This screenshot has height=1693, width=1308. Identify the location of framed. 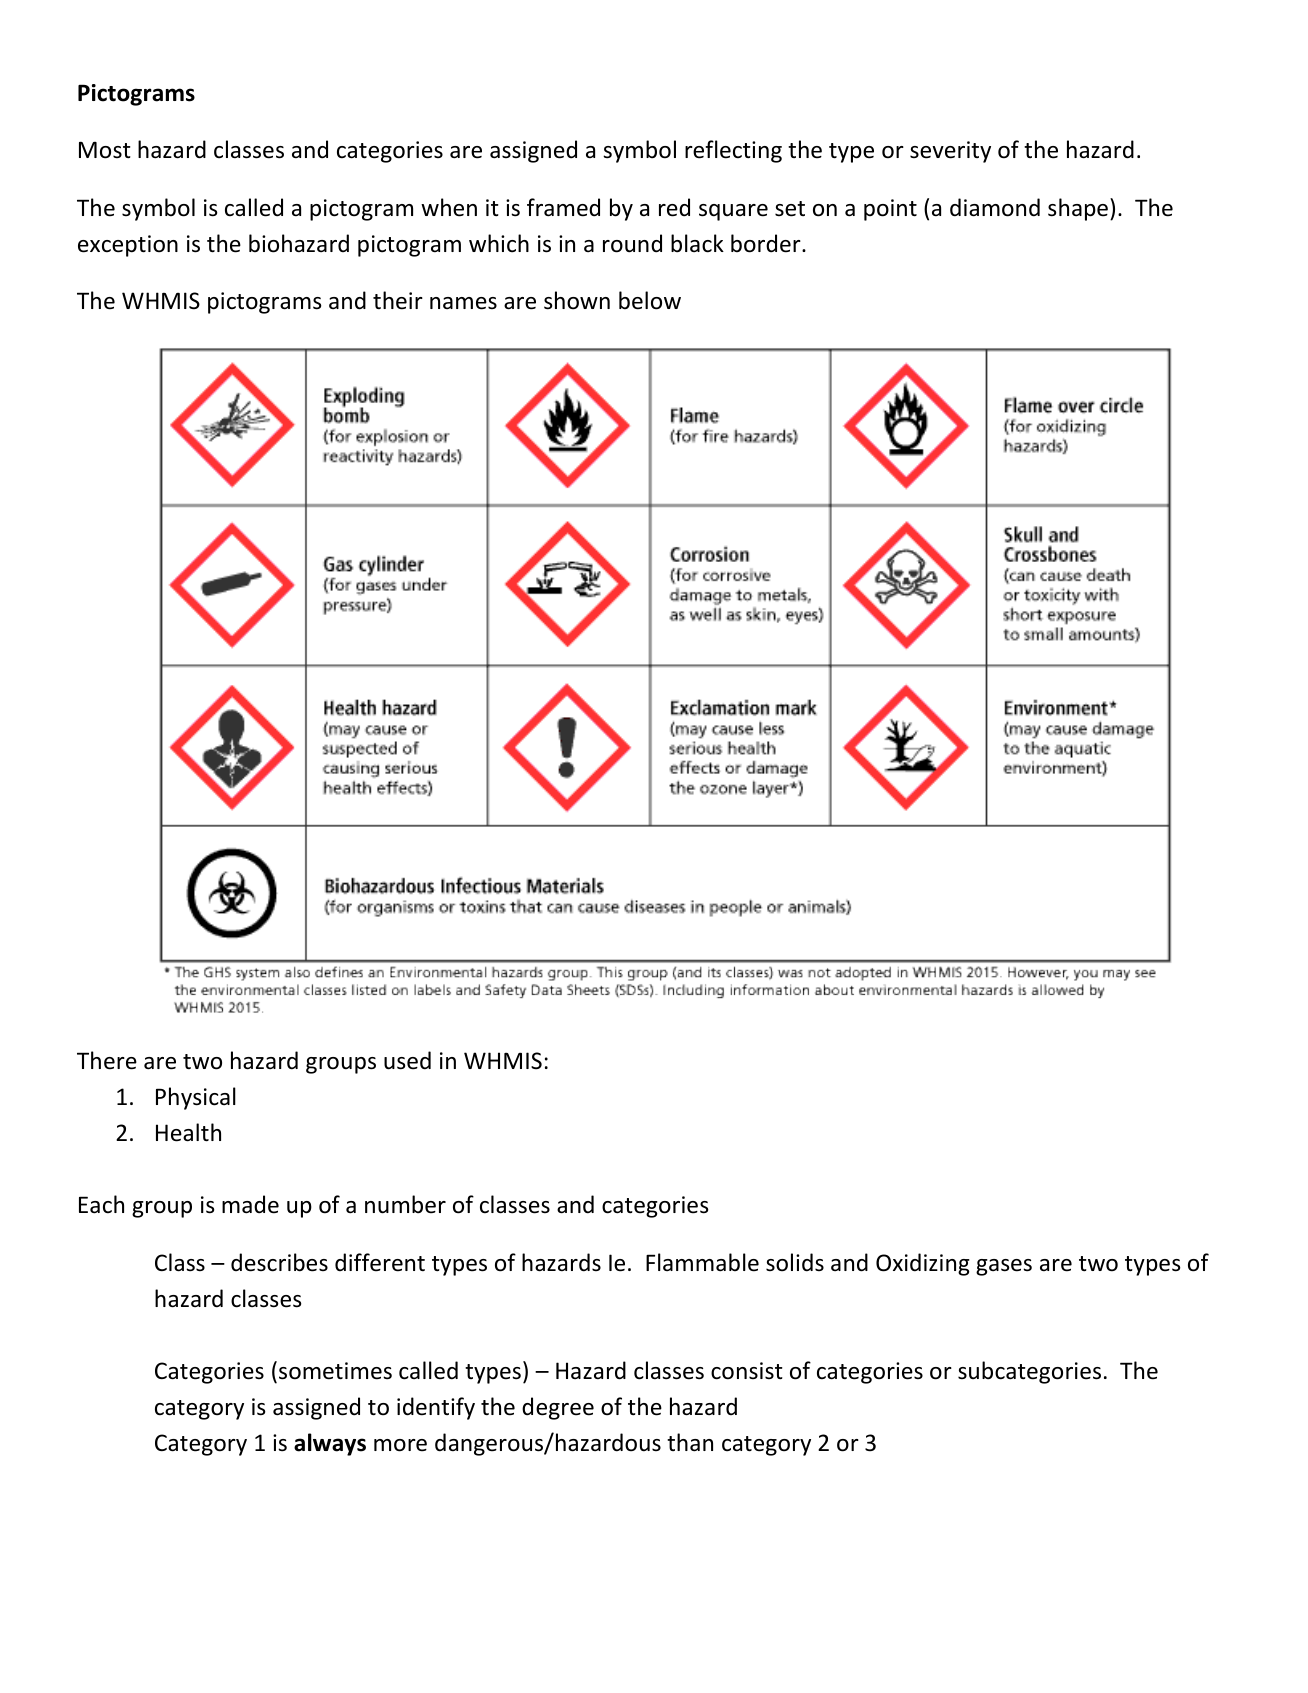
(563, 207).
